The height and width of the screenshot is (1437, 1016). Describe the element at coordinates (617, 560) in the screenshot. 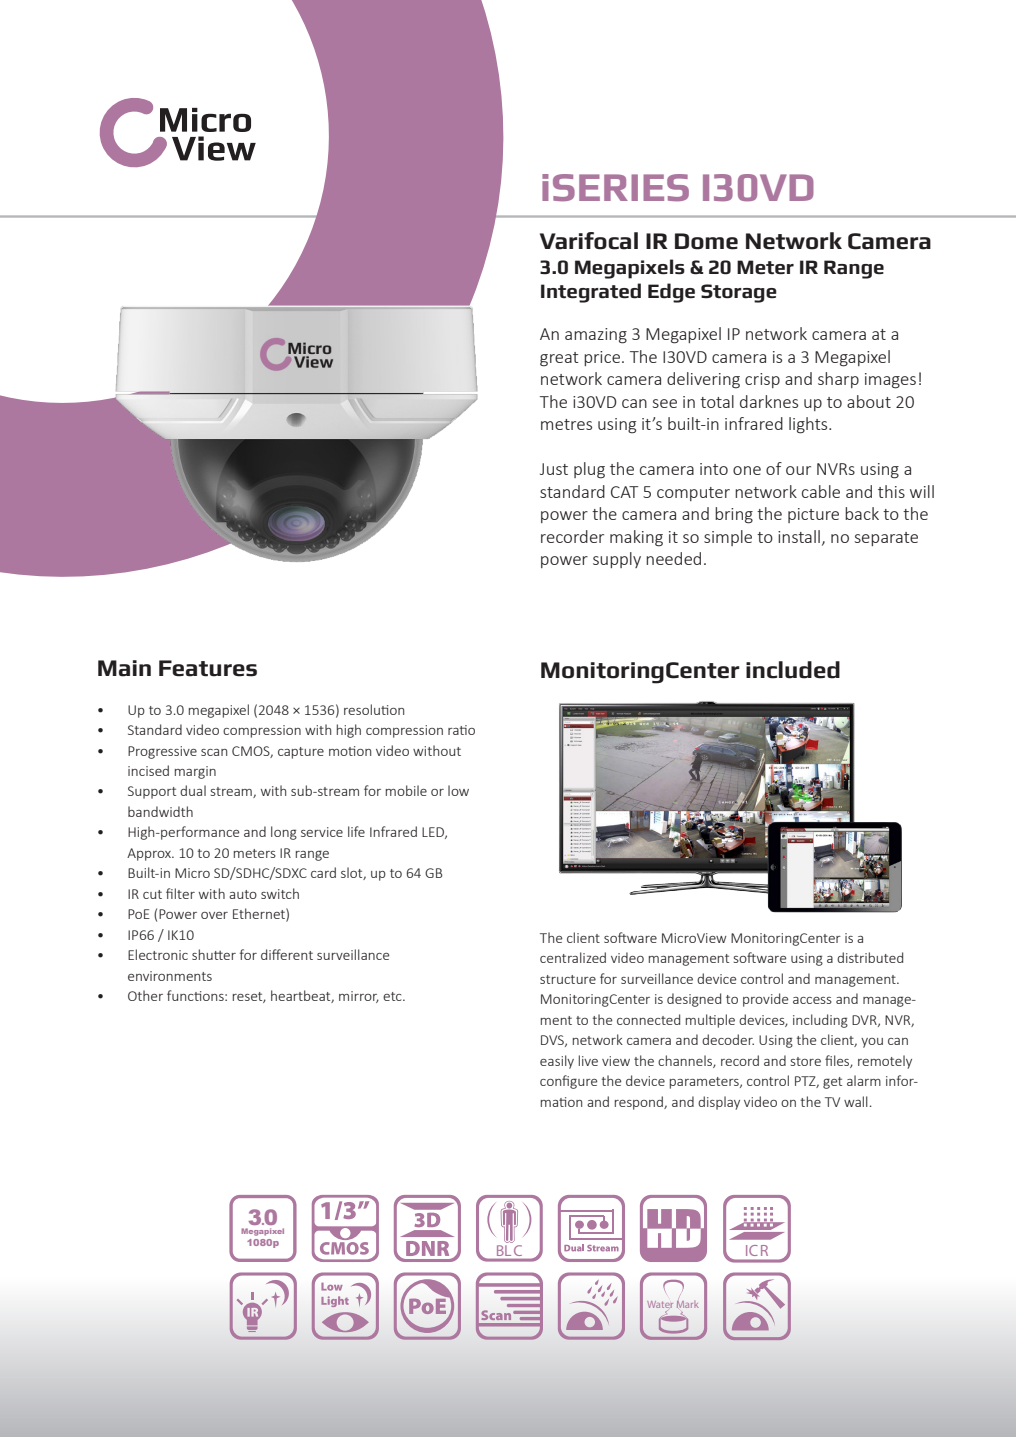

I see `supply` at that location.
